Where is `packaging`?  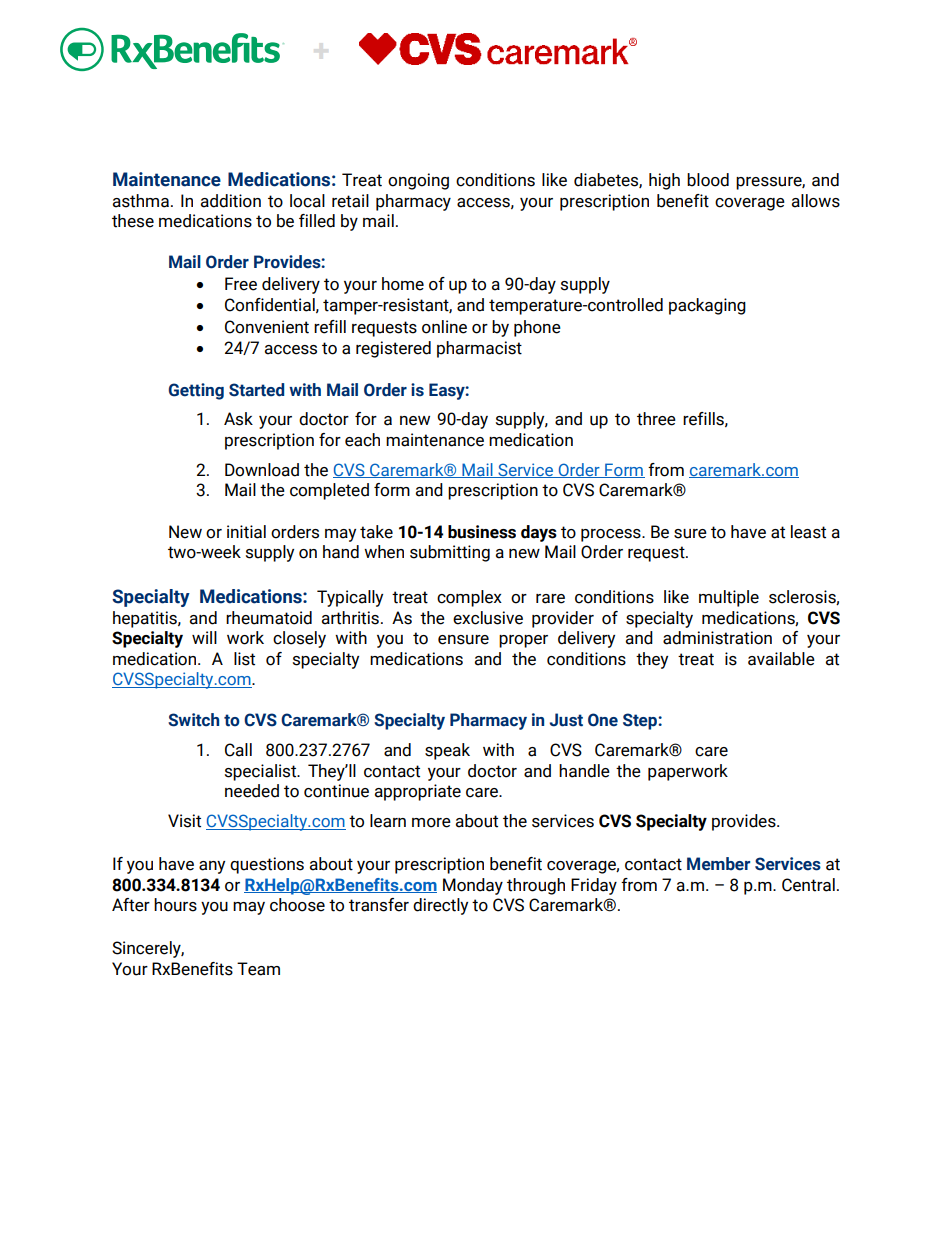 packaging is located at coordinates (707, 306).
